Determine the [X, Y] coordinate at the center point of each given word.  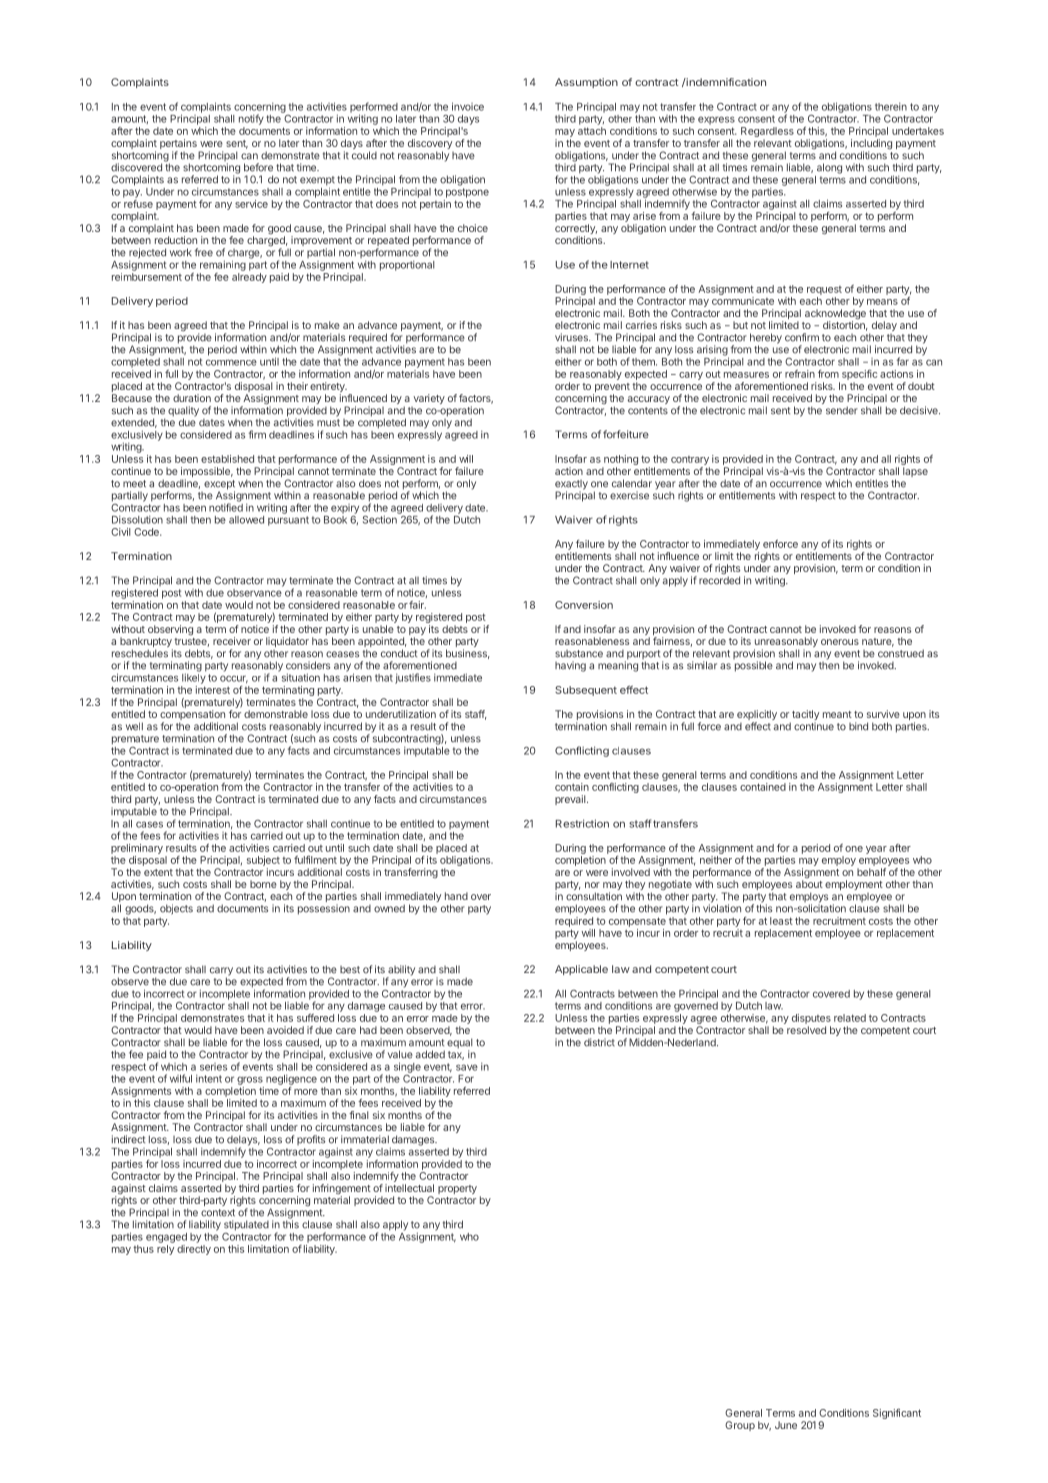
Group [740, 1426]
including [871, 145]
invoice [468, 106]
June [786, 1425]
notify [251, 119]
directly [194, 1250]
